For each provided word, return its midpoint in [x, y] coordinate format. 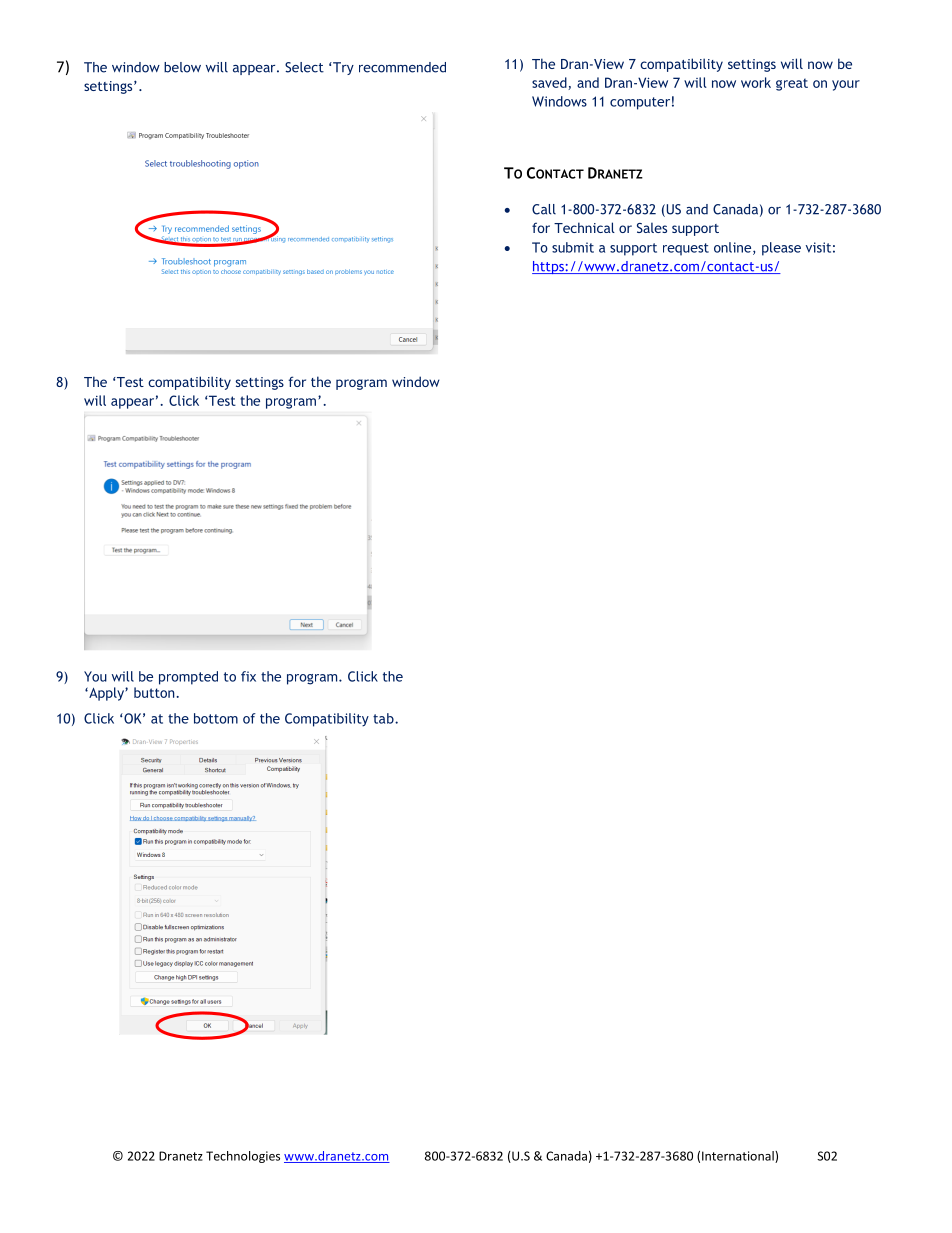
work [756, 82]
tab [384, 718]
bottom [216, 718]
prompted [188, 678]
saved [550, 83]
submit [573, 247]
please [781, 249]
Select [304, 67]
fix [248, 676]
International [739, 1157]
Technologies [243, 1157]
